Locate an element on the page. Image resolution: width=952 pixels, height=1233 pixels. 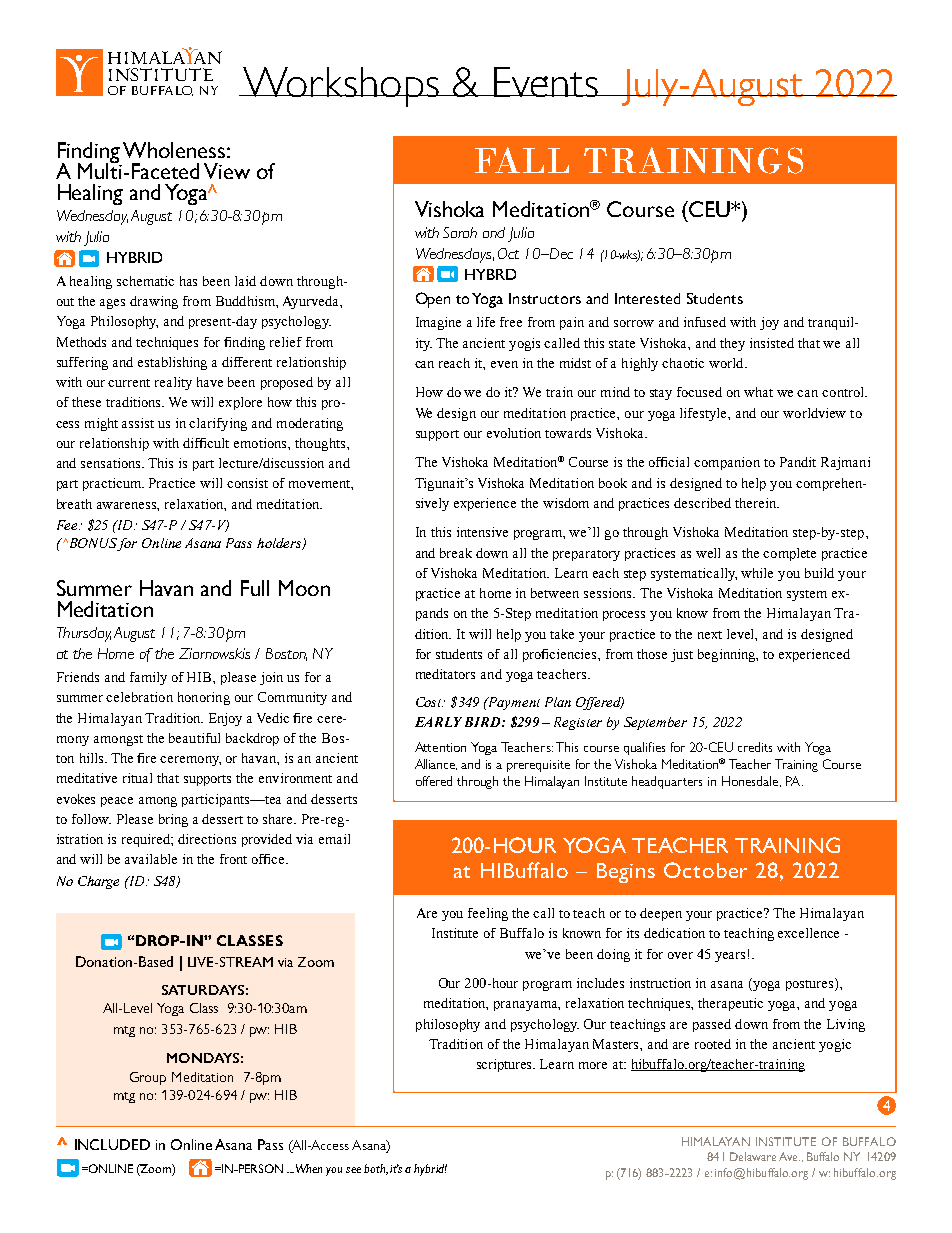
Interested is located at coordinates (647, 298).
